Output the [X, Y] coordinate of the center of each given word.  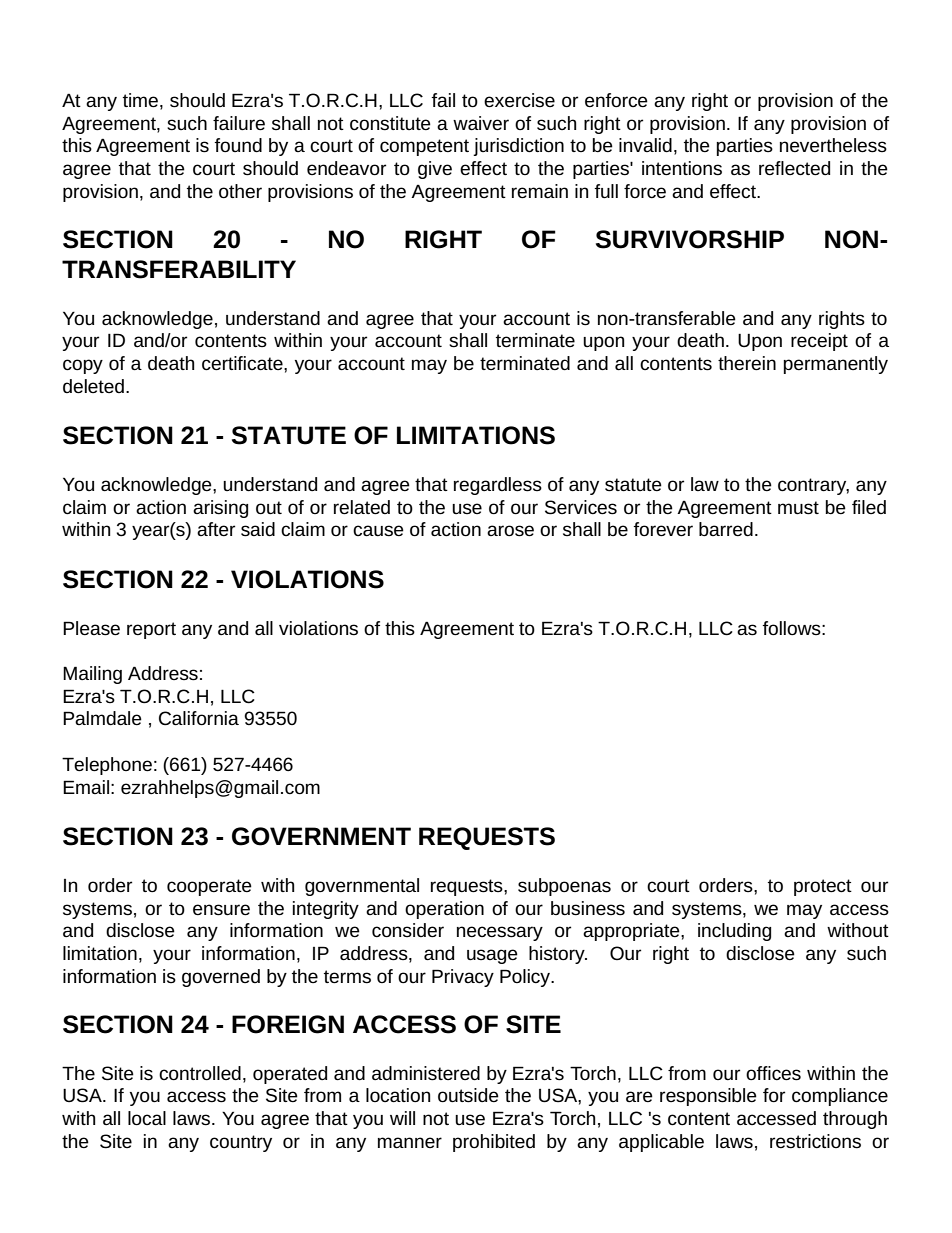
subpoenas [564, 887]
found [238, 145]
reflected [794, 168]
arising [220, 509]
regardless [498, 486]
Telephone [107, 766]
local [147, 1118]
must [798, 508]
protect [823, 887]
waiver [481, 123]
